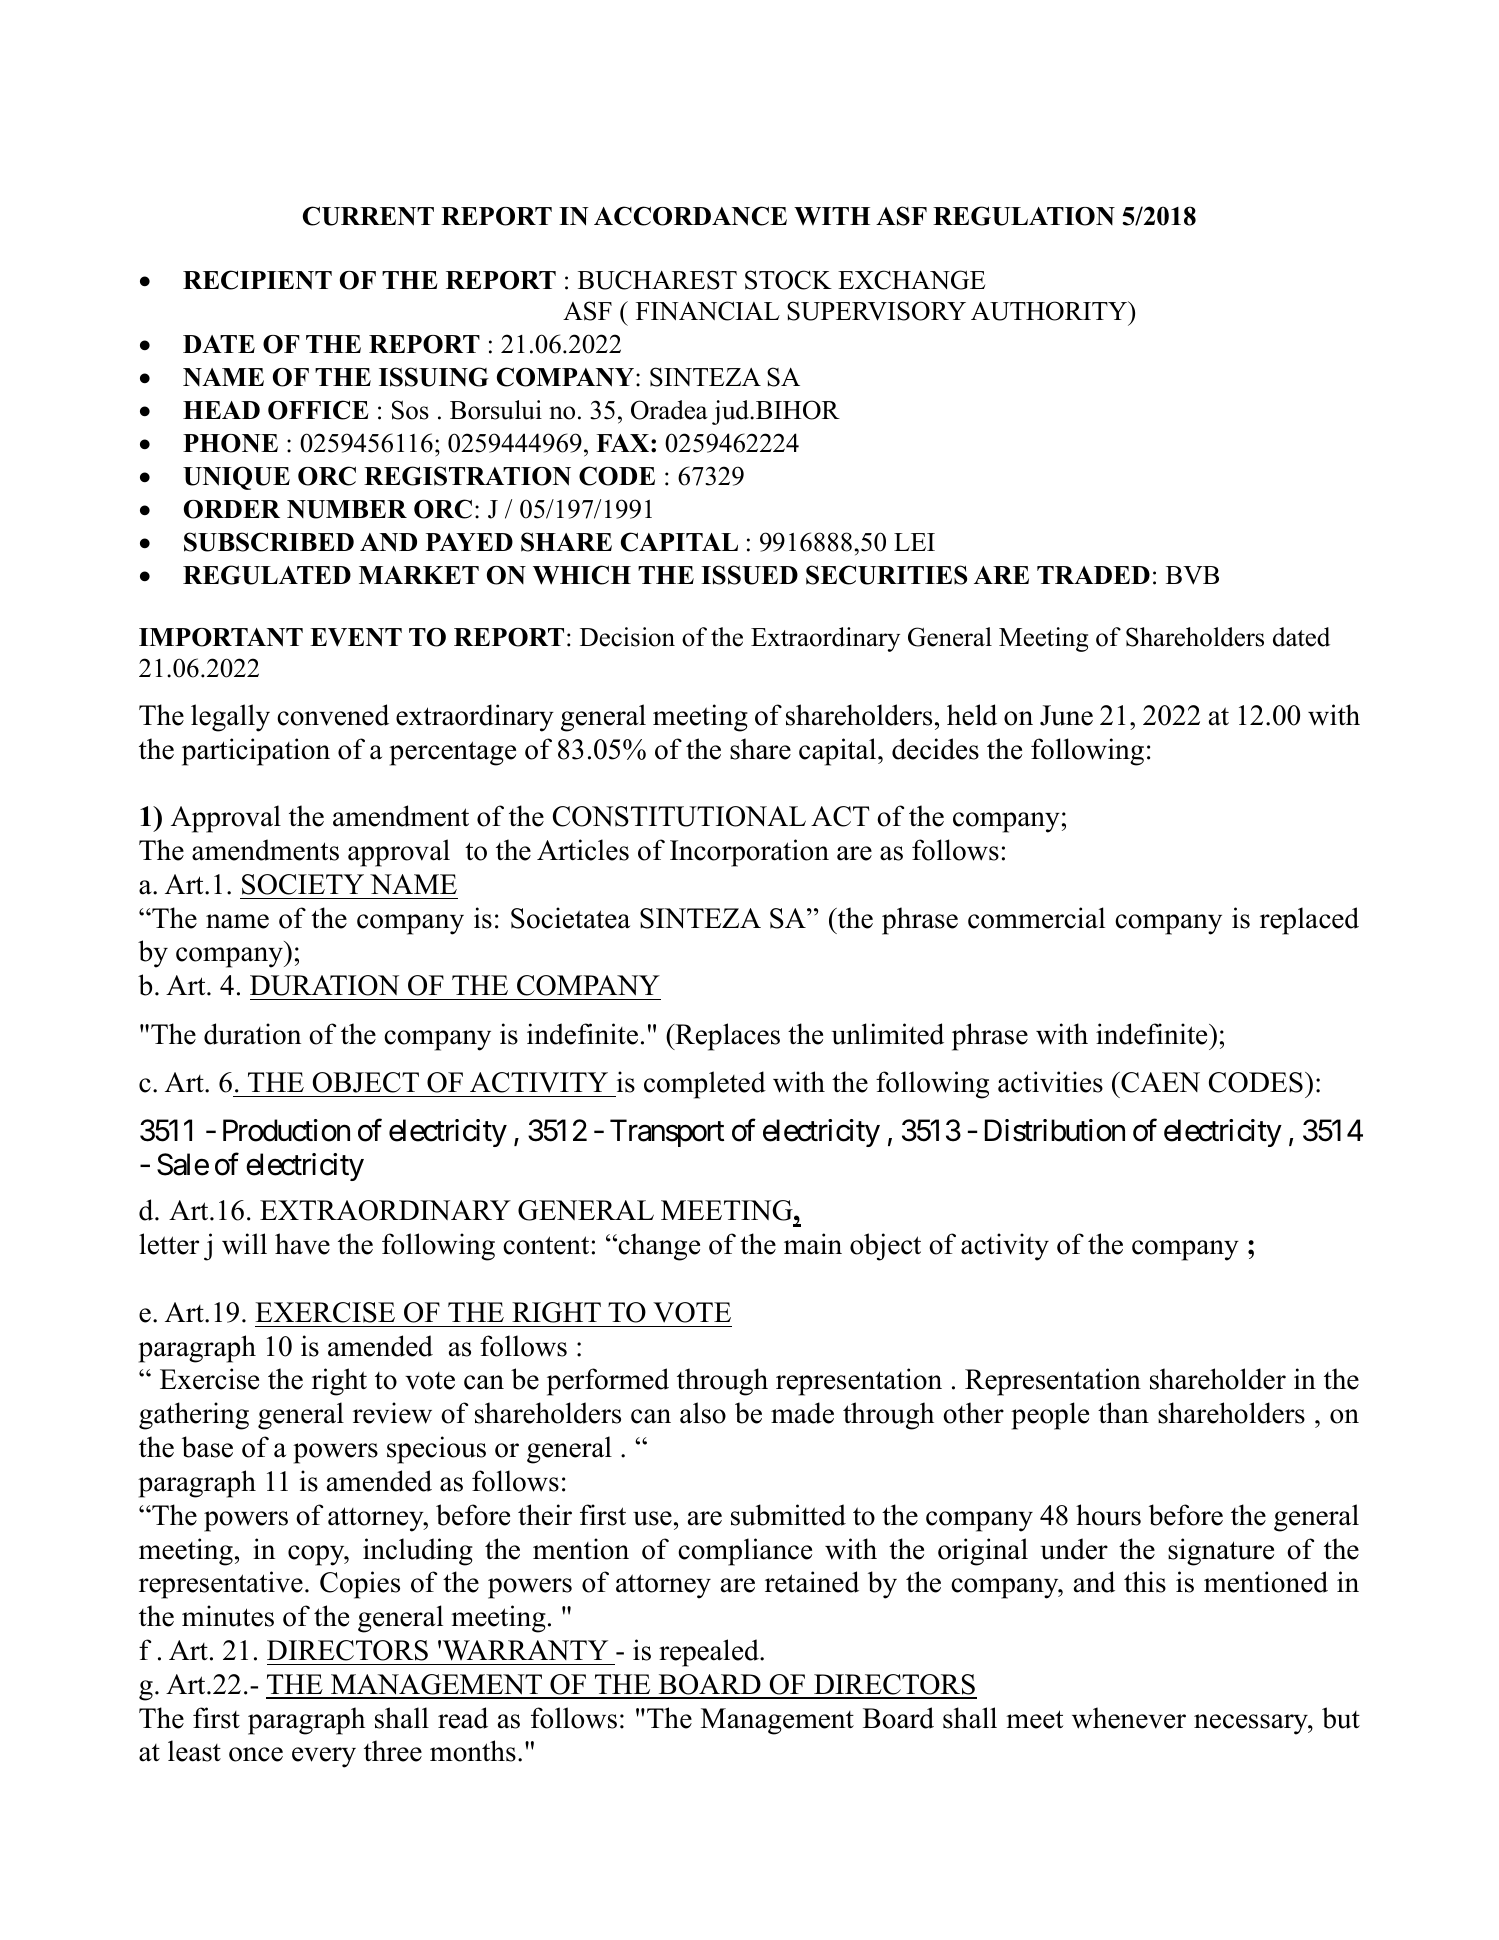 The height and width of the page is (1940, 1499). What do you see at coordinates (303, 884) in the page?
I see `SOCIETY` at bounding box center [303, 884].
